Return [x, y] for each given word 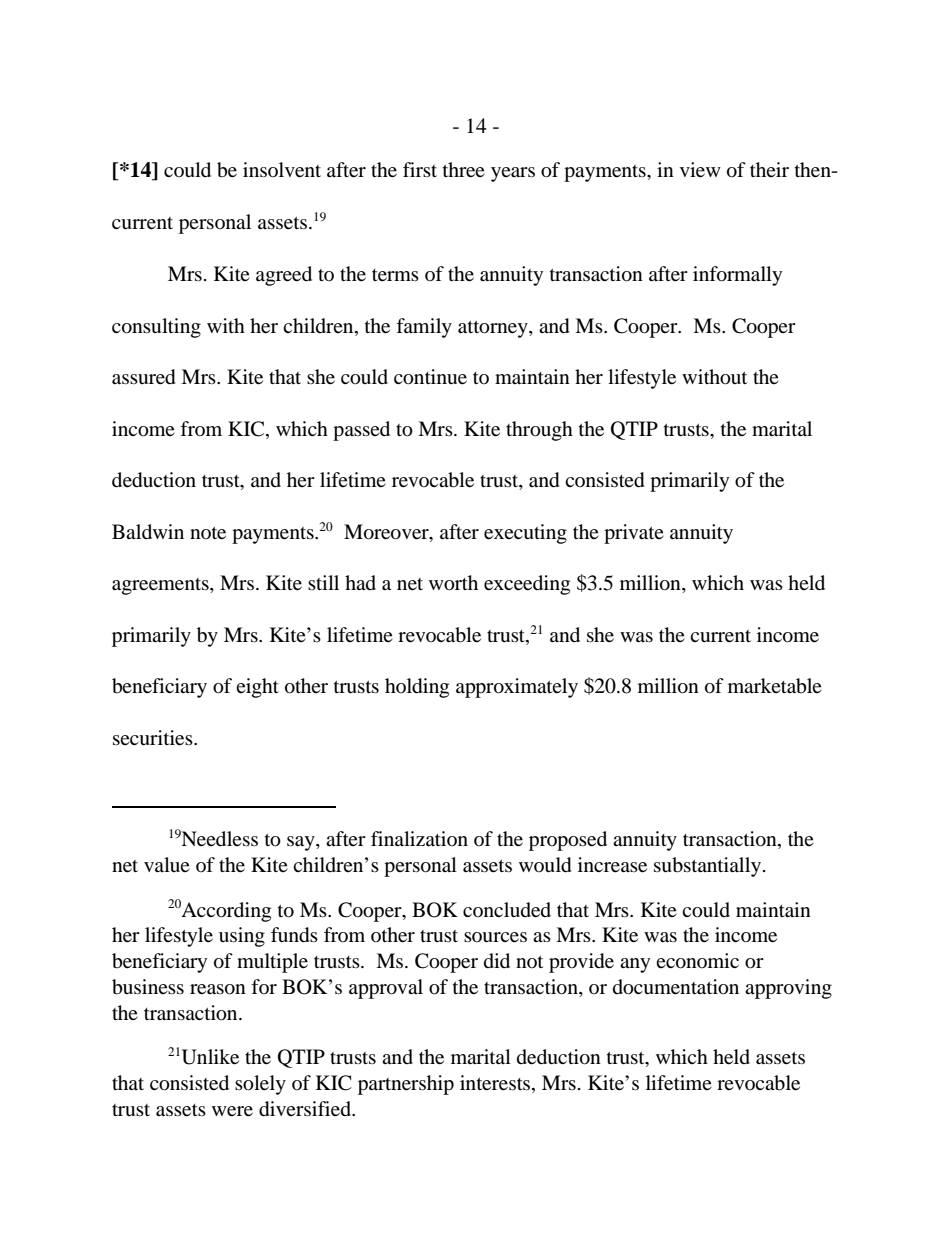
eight [257, 688]
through [539, 431]
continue [430, 377]
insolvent [282, 170]
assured [144, 377]
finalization [419, 838]
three [464, 170]
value [167, 864]
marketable [775, 686]
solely [260, 1085]
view [700, 170]
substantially [709, 867]
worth [453, 583]
